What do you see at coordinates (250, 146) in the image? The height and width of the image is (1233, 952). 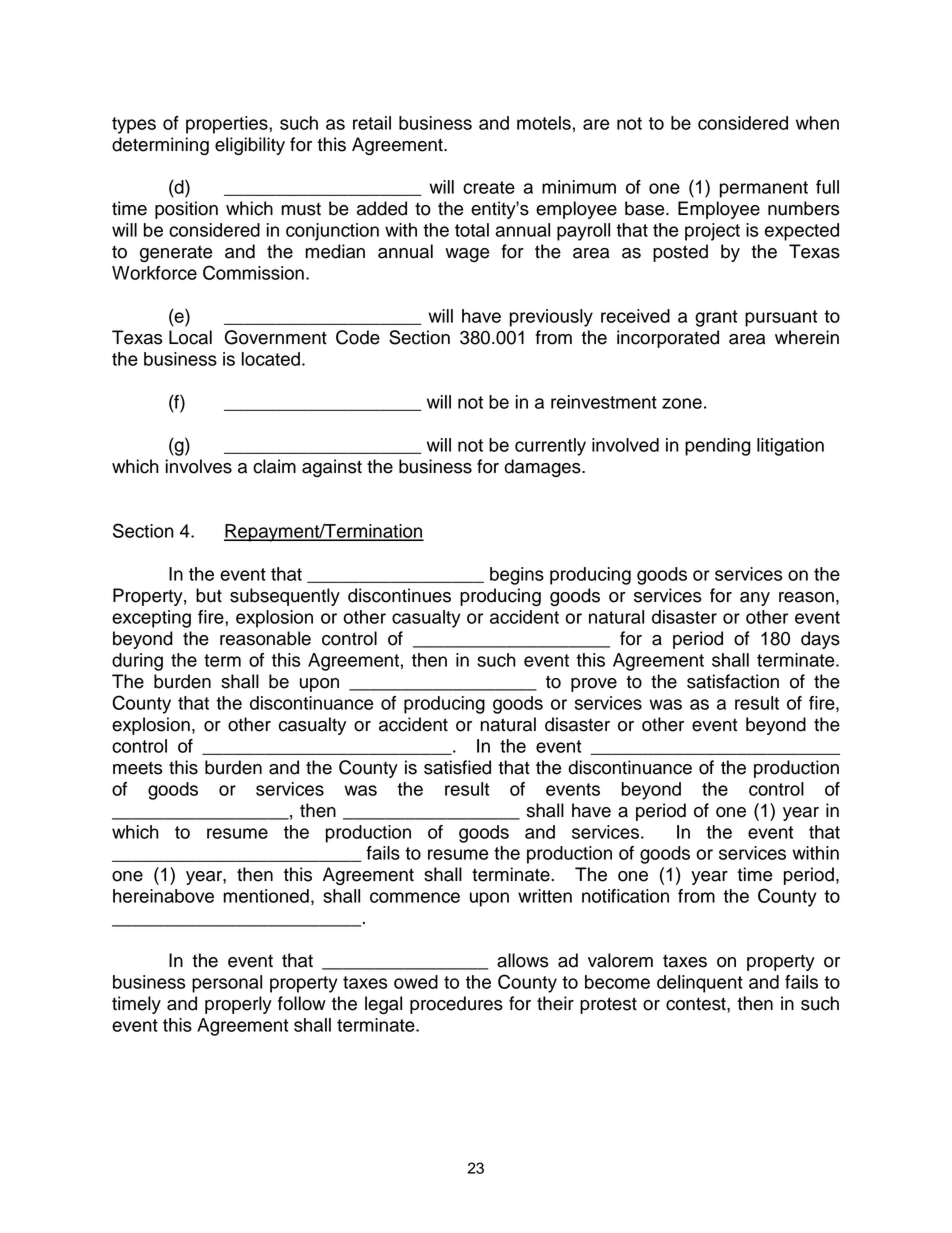 I see `eligibility` at bounding box center [250, 146].
